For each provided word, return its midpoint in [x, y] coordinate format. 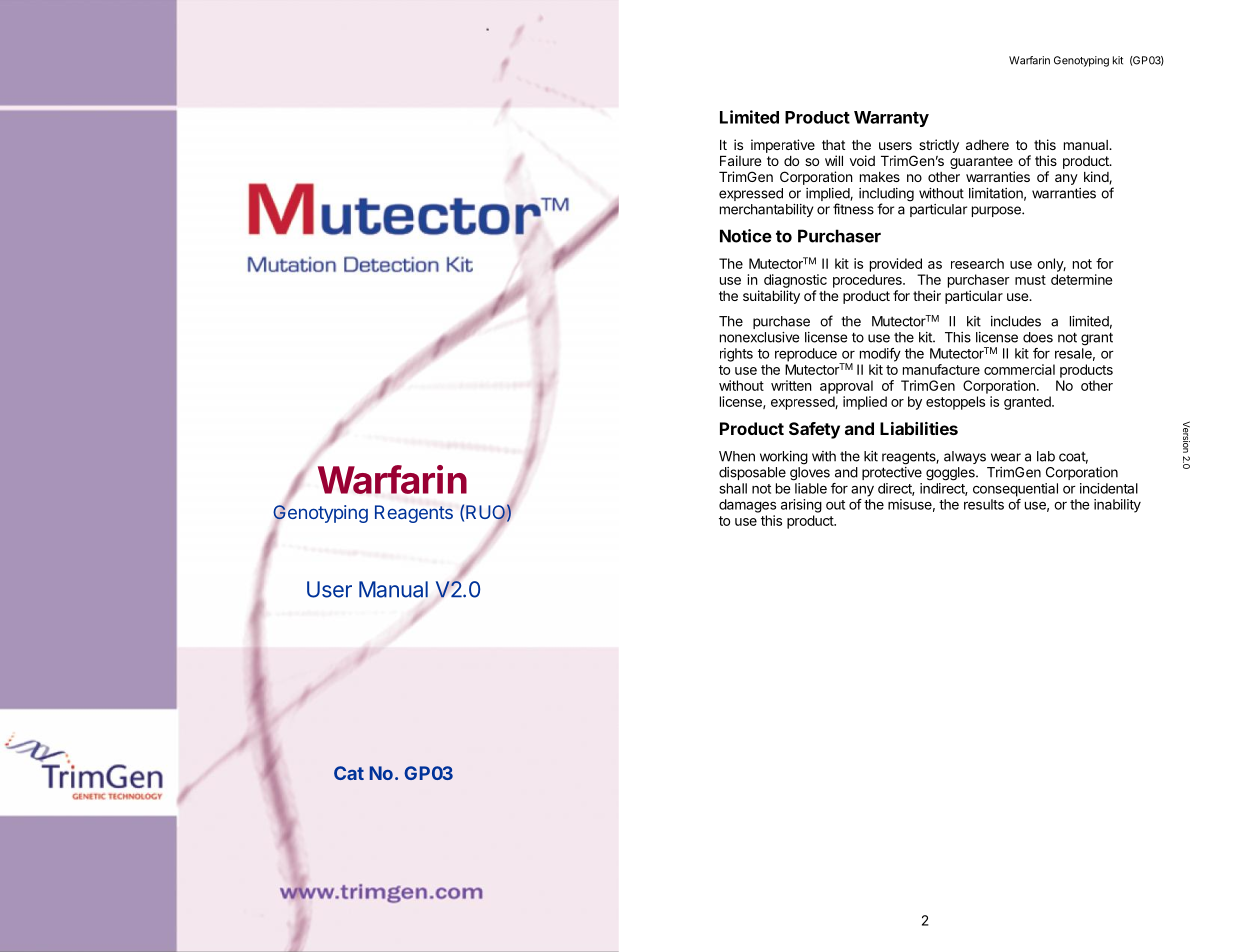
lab [1046, 456]
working [784, 458]
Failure [740, 160]
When [737, 456]
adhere [987, 145]
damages [747, 506]
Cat [349, 773]
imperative [783, 146]
